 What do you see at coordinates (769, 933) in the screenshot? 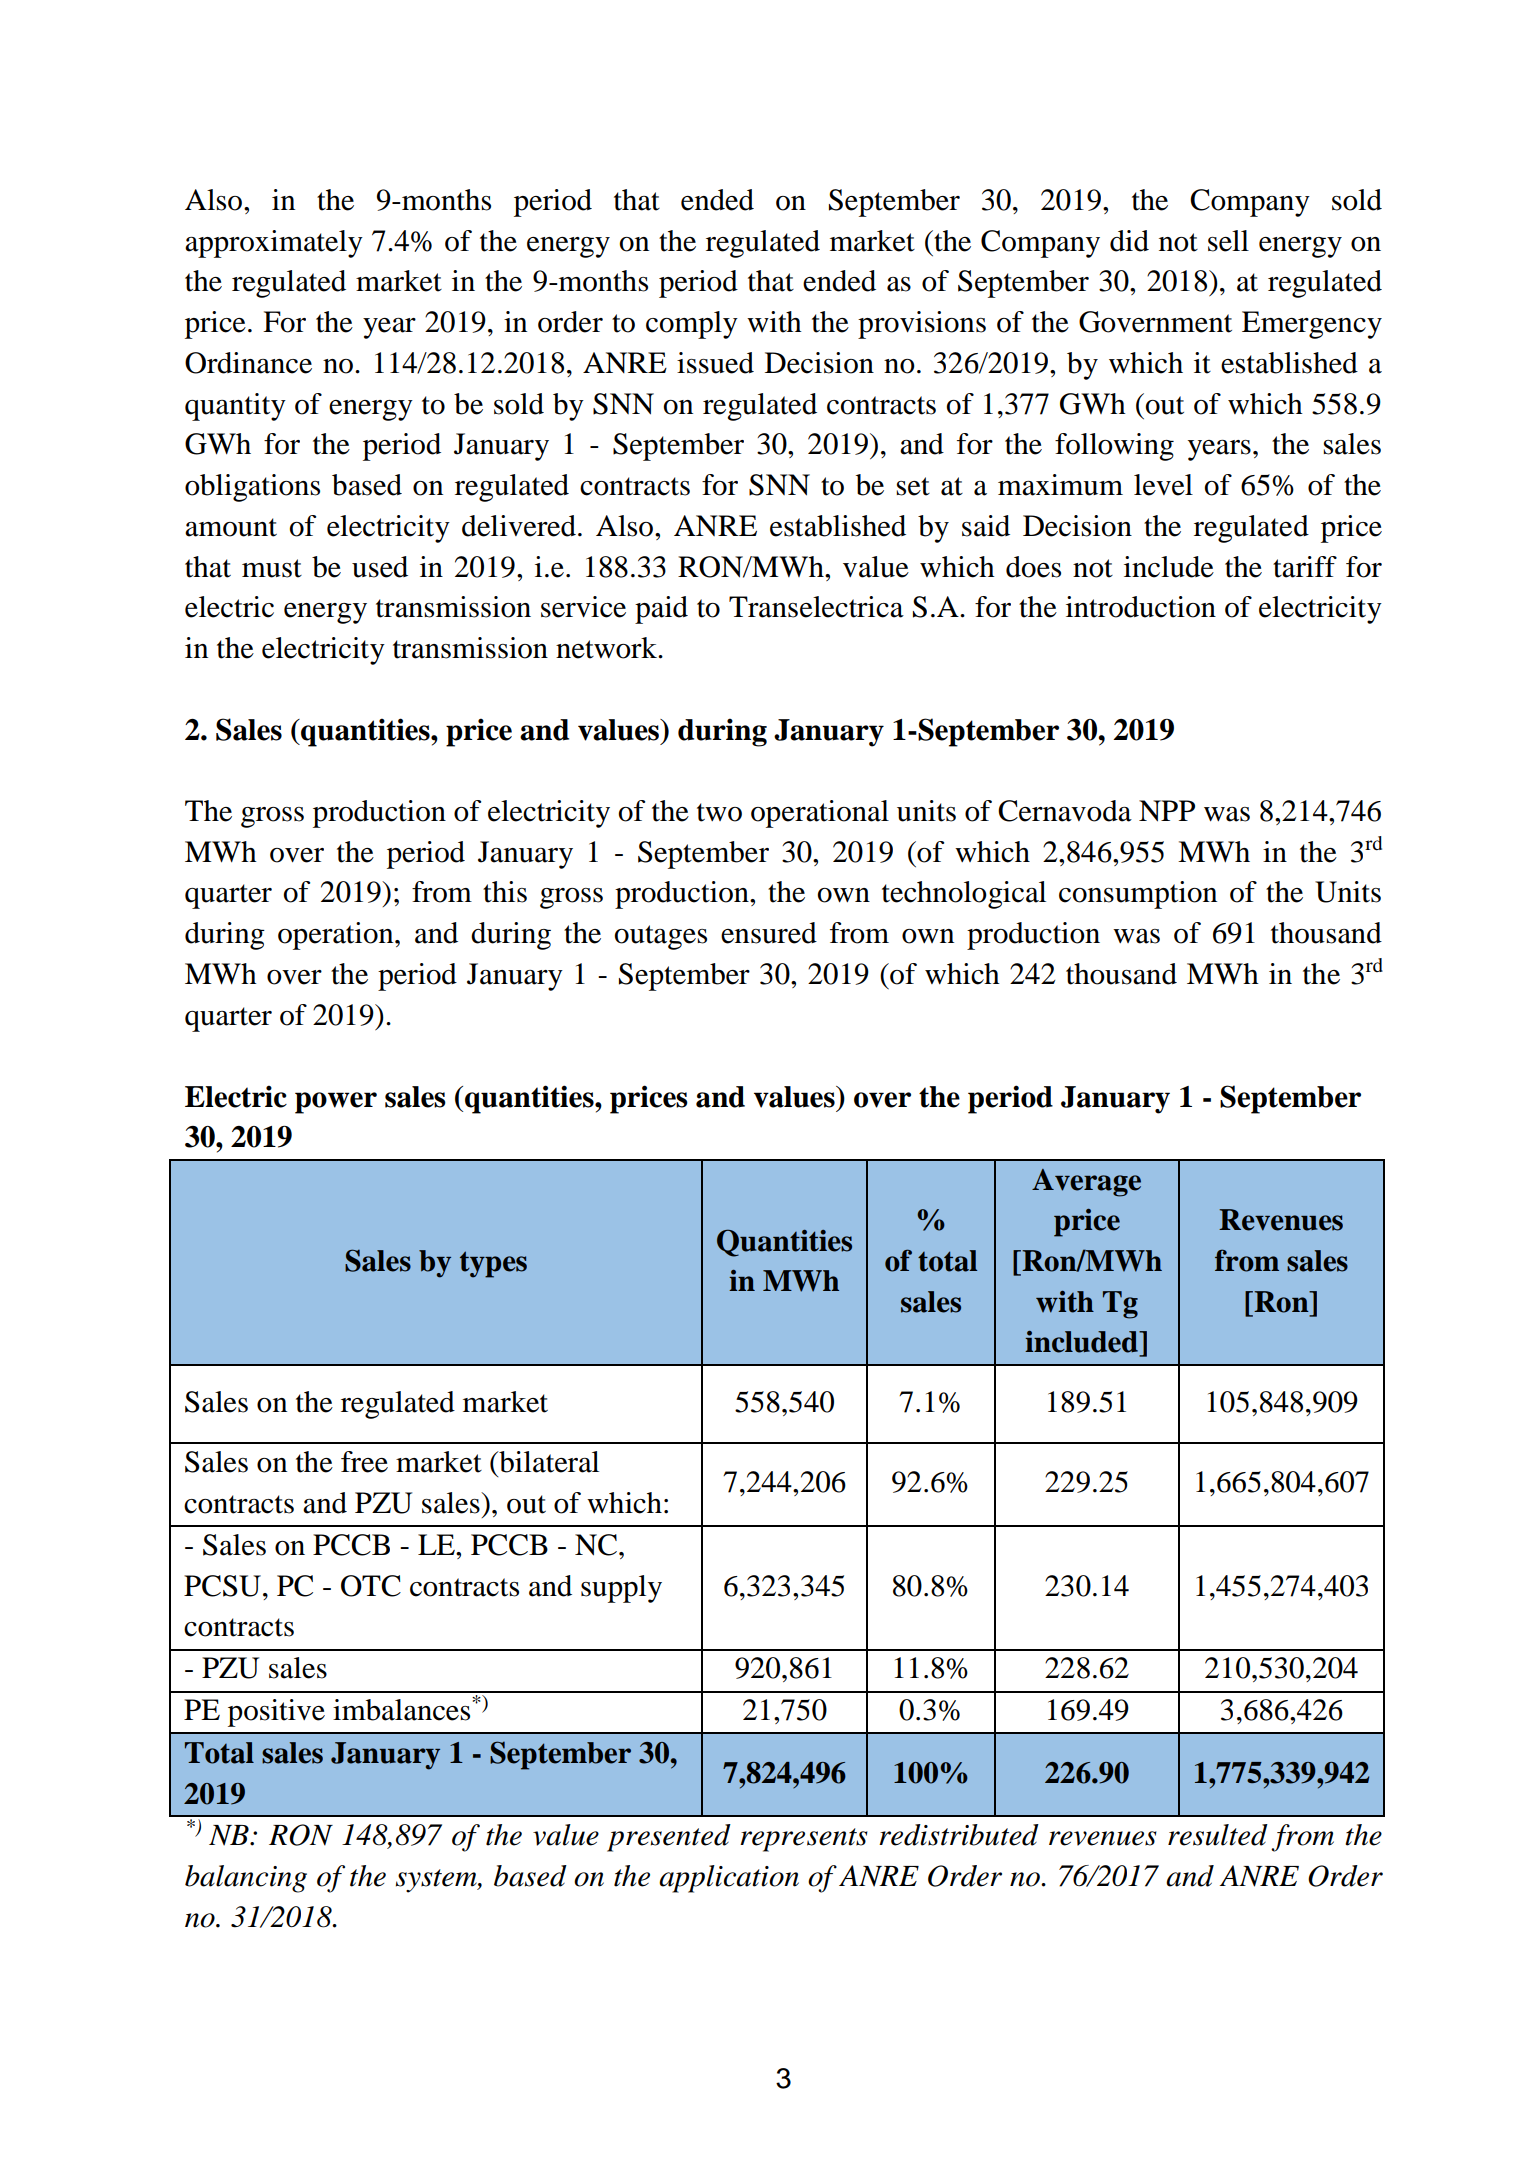
I see `ensured` at bounding box center [769, 933].
